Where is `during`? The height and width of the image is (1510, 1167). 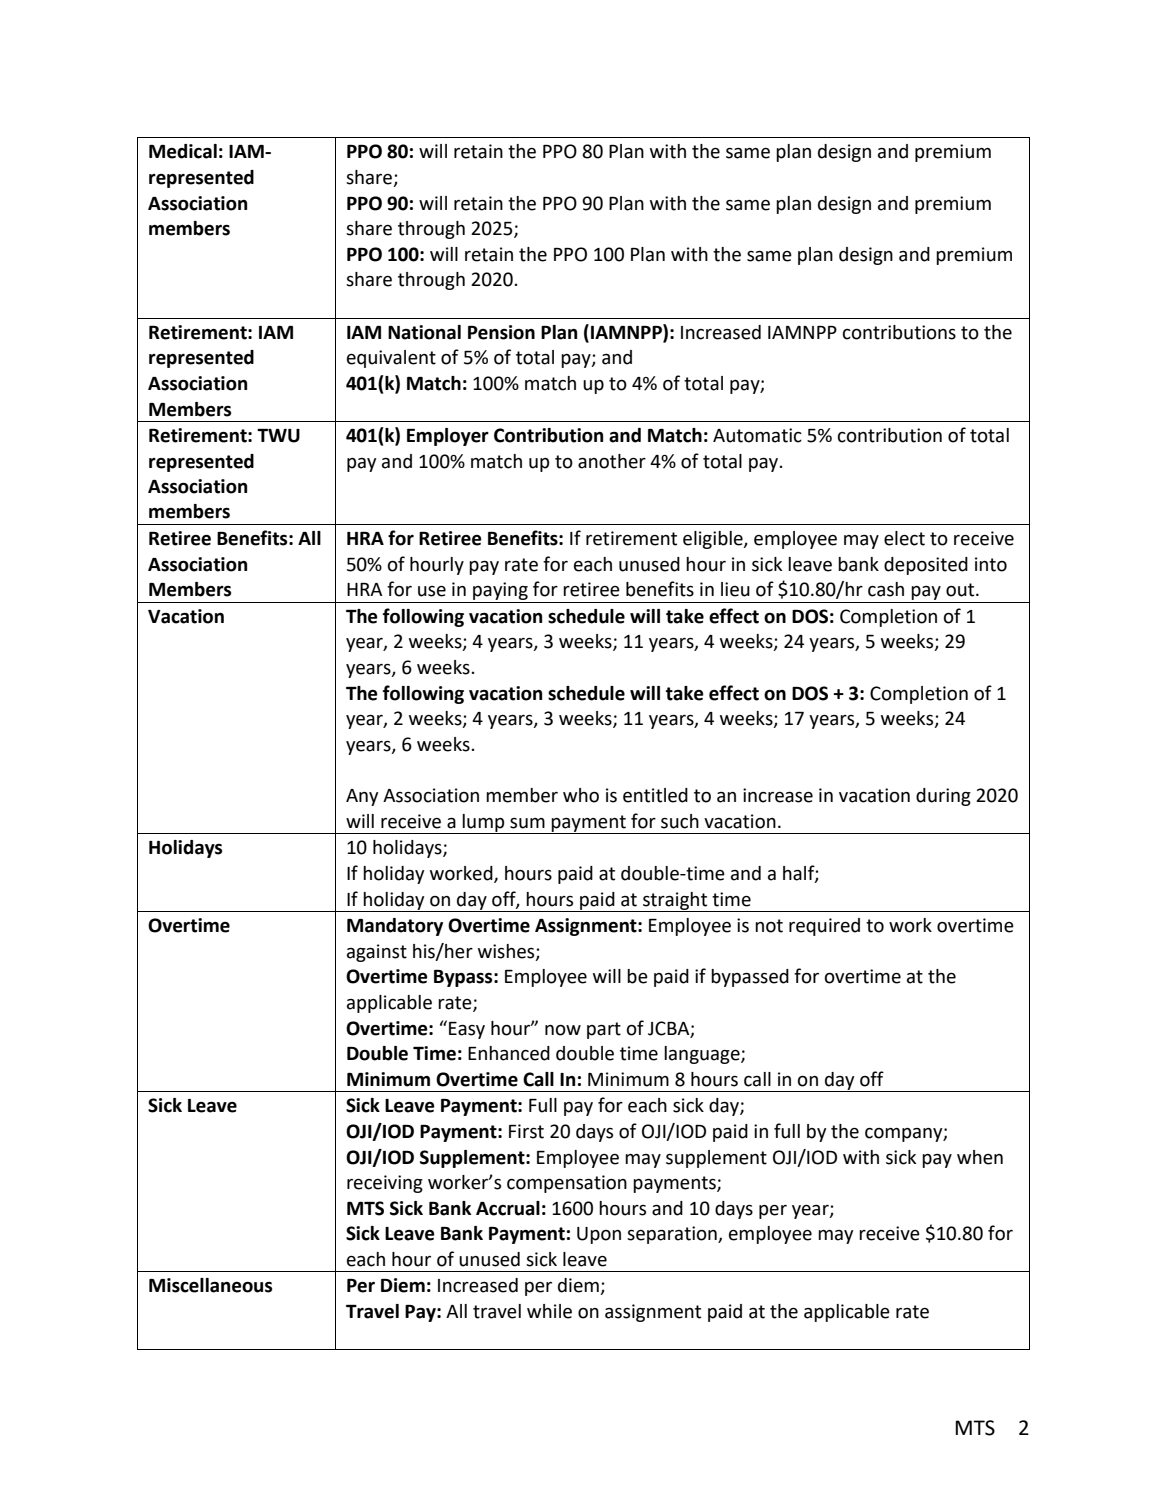 during is located at coordinates (943, 797).
